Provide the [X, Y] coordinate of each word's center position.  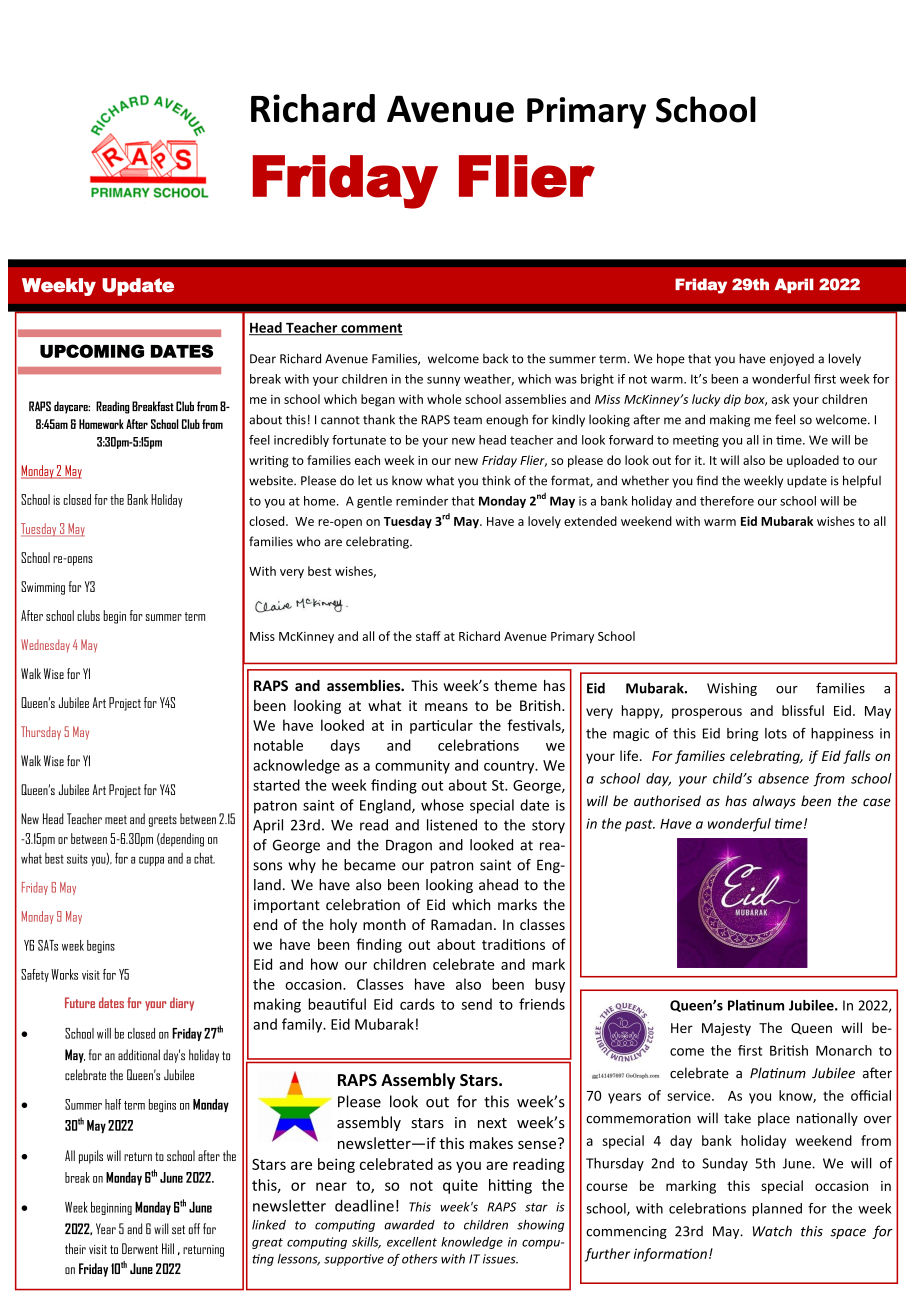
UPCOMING [92, 351]
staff [428, 636]
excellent [412, 1242]
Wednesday [45, 645]
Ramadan [461, 924]
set [178, 1229]
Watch [772, 1231]
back [495, 358]
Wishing [732, 689]
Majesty [726, 1029]
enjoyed [792, 360]
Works [64, 974]
